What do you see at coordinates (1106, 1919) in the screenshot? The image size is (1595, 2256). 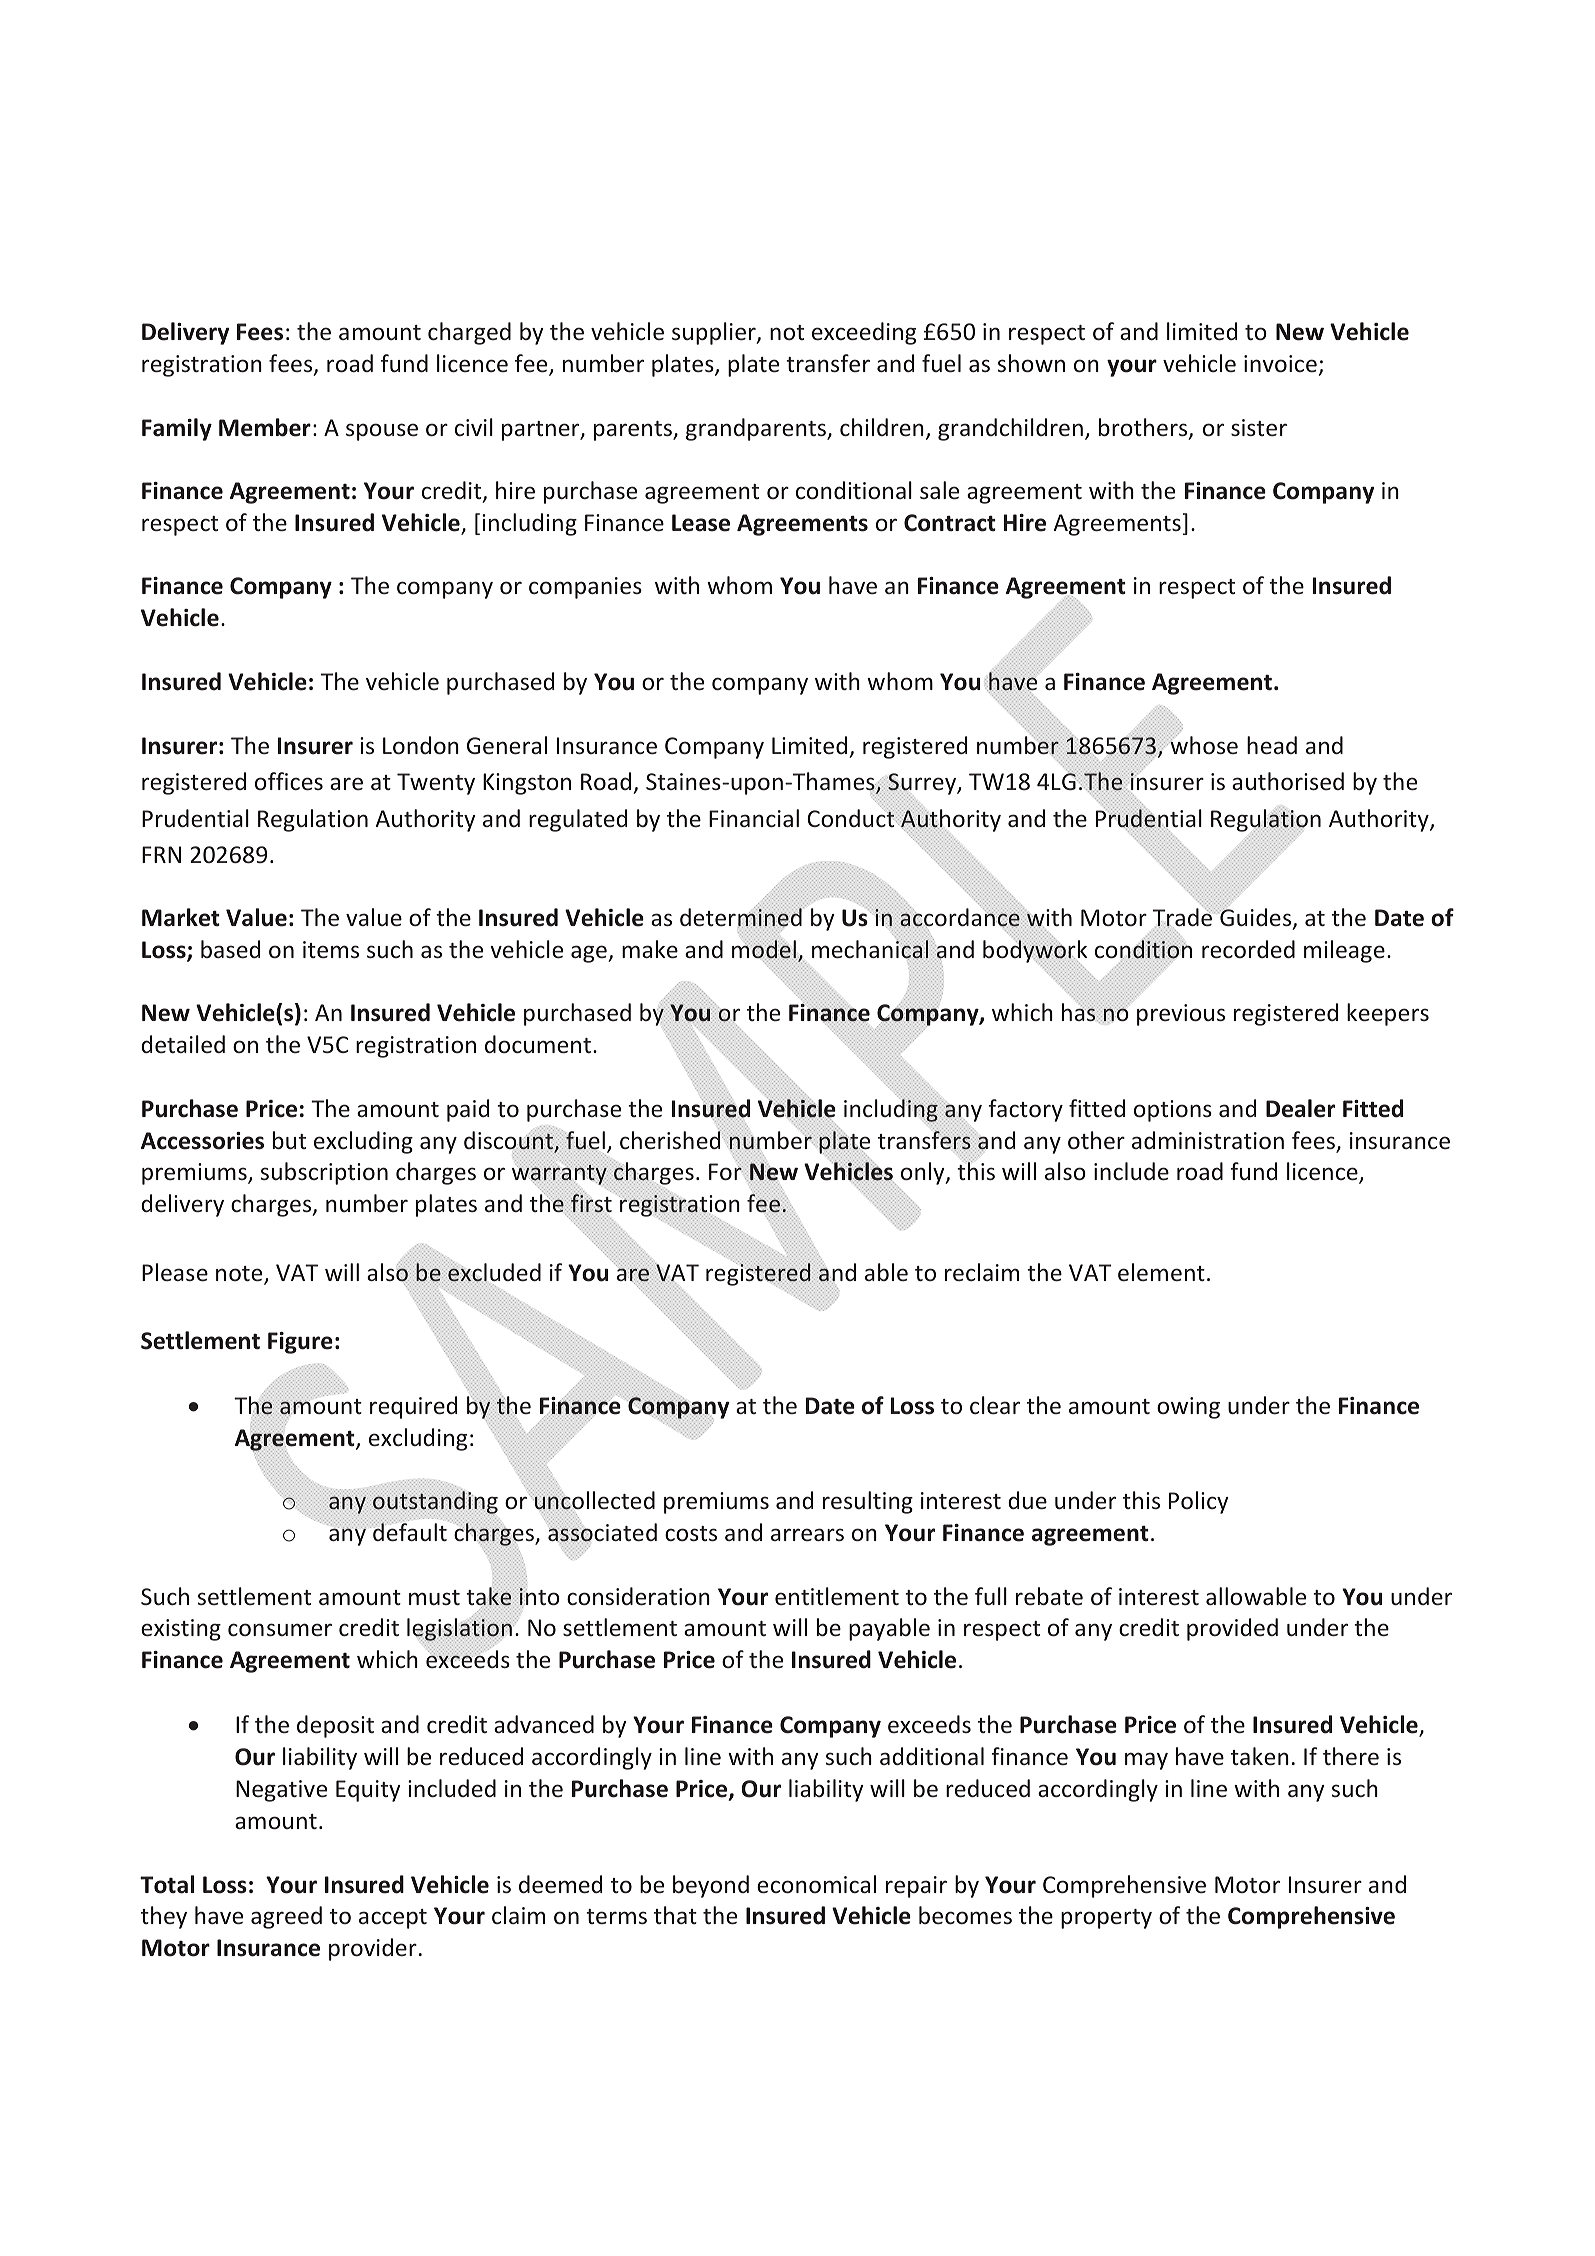 I see `property` at bounding box center [1106, 1919].
